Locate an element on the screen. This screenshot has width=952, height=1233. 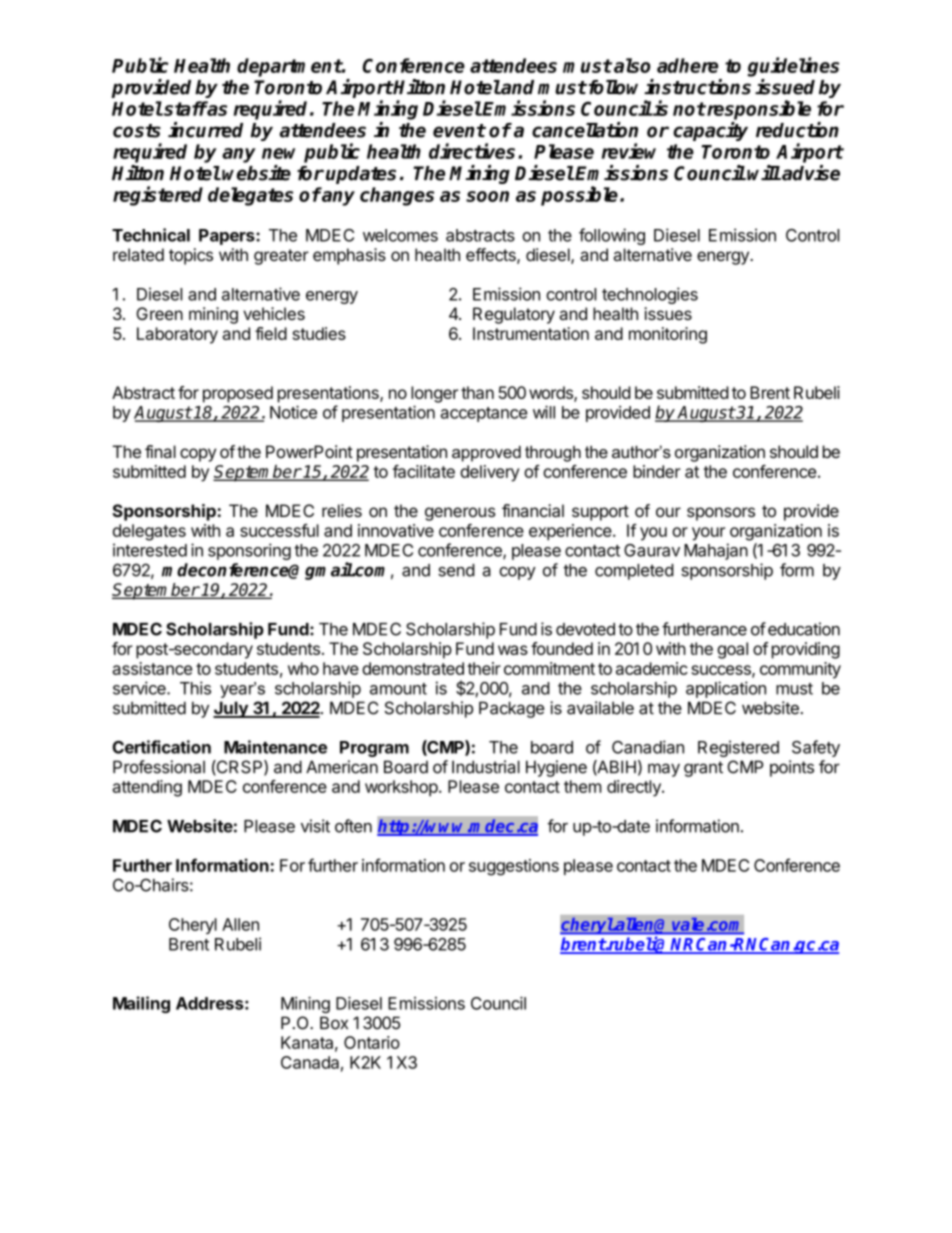
Mahajan is located at coordinates (716, 551).
